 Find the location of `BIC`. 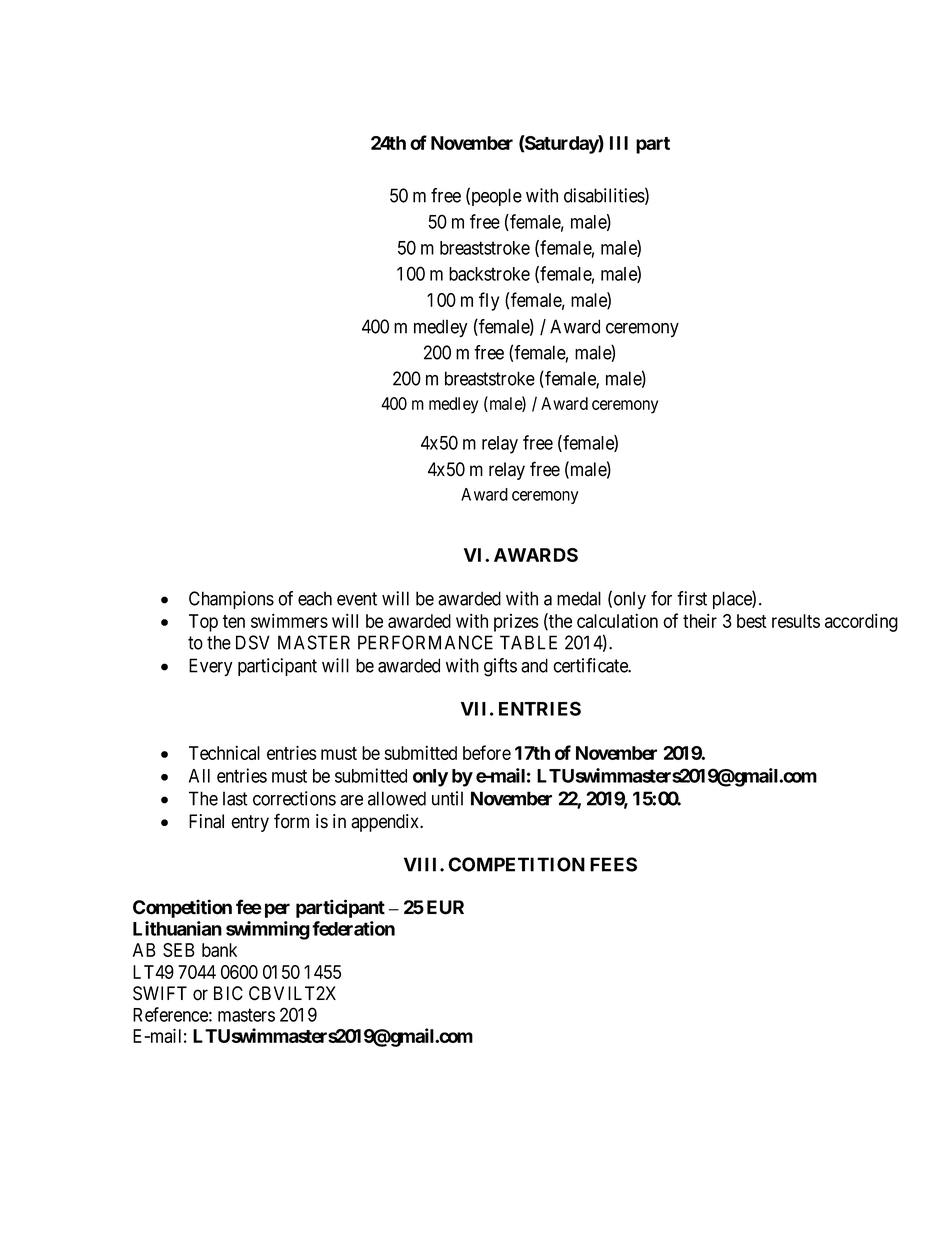

BIC is located at coordinates (228, 993).
